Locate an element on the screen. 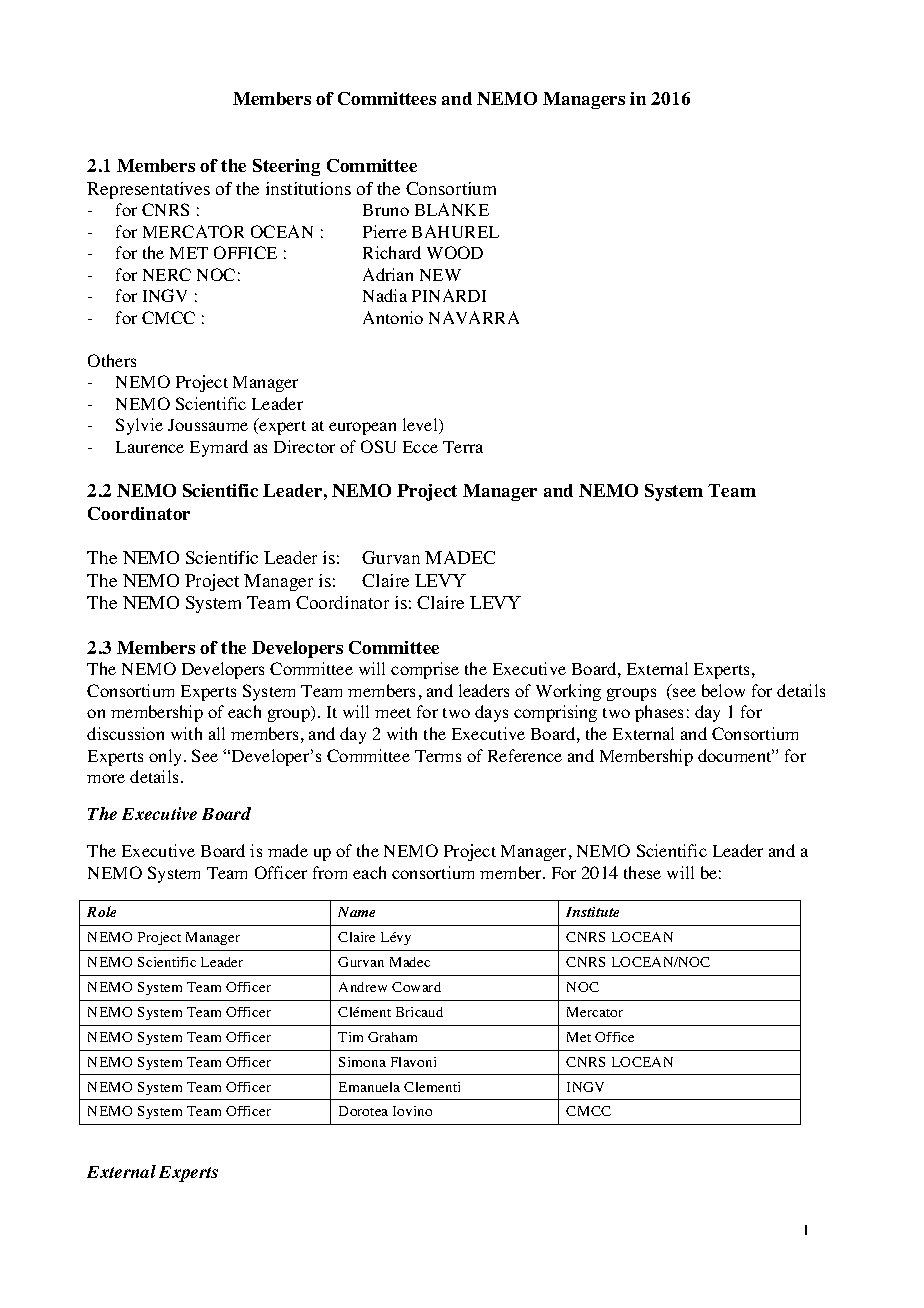 This screenshot has height=1308, width=924. Representatives is located at coordinates (148, 190).
